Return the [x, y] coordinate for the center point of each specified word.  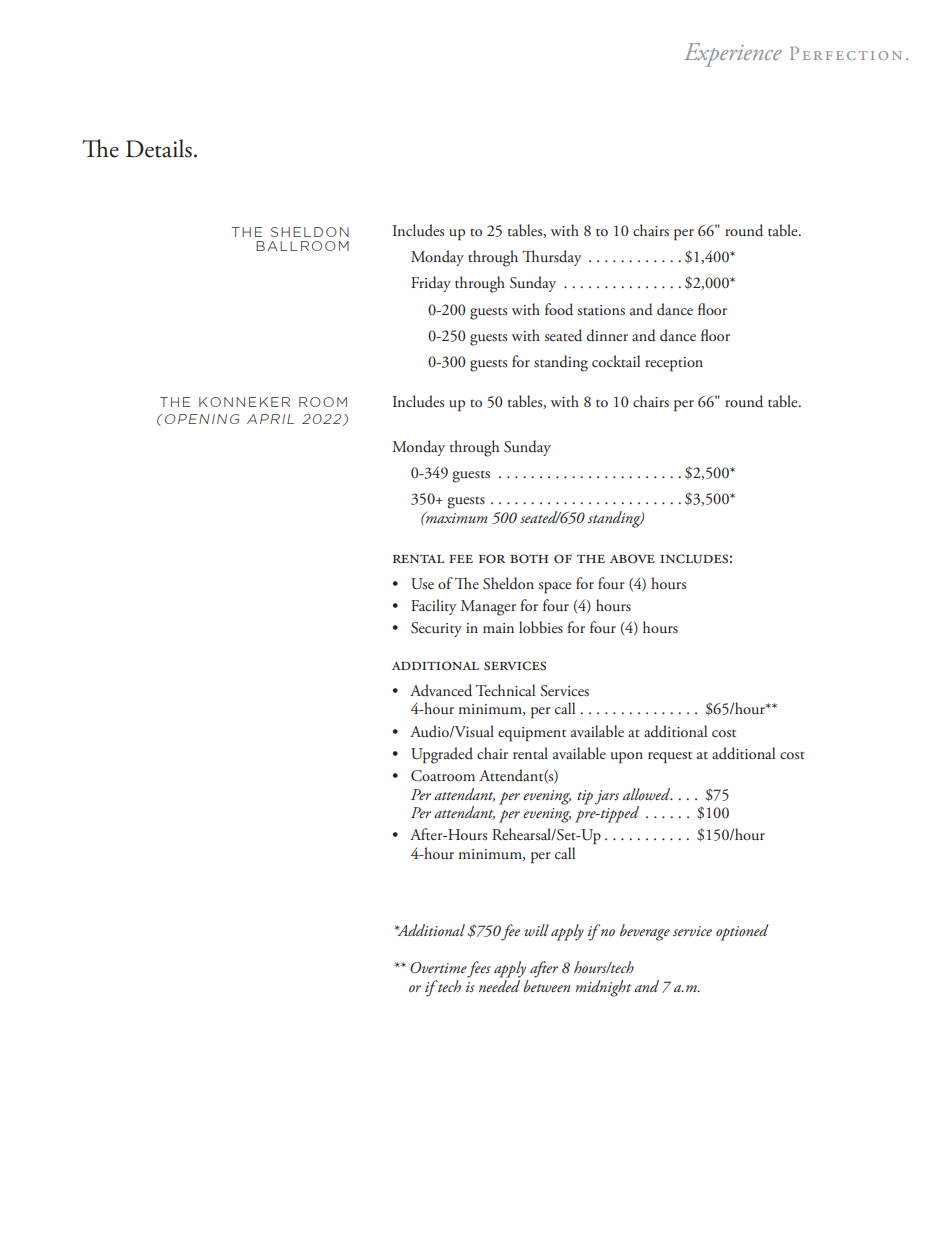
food [559, 309]
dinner [607, 335]
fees [479, 969]
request [670, 757]
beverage [645, 932]
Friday [431, 284]
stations [601, 310]
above [632, 559]
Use [422, 584]
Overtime [438, 968]
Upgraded [442, 755]
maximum [456, 517]
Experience [733, 55]
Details [159, 148]
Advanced [441, 690]
